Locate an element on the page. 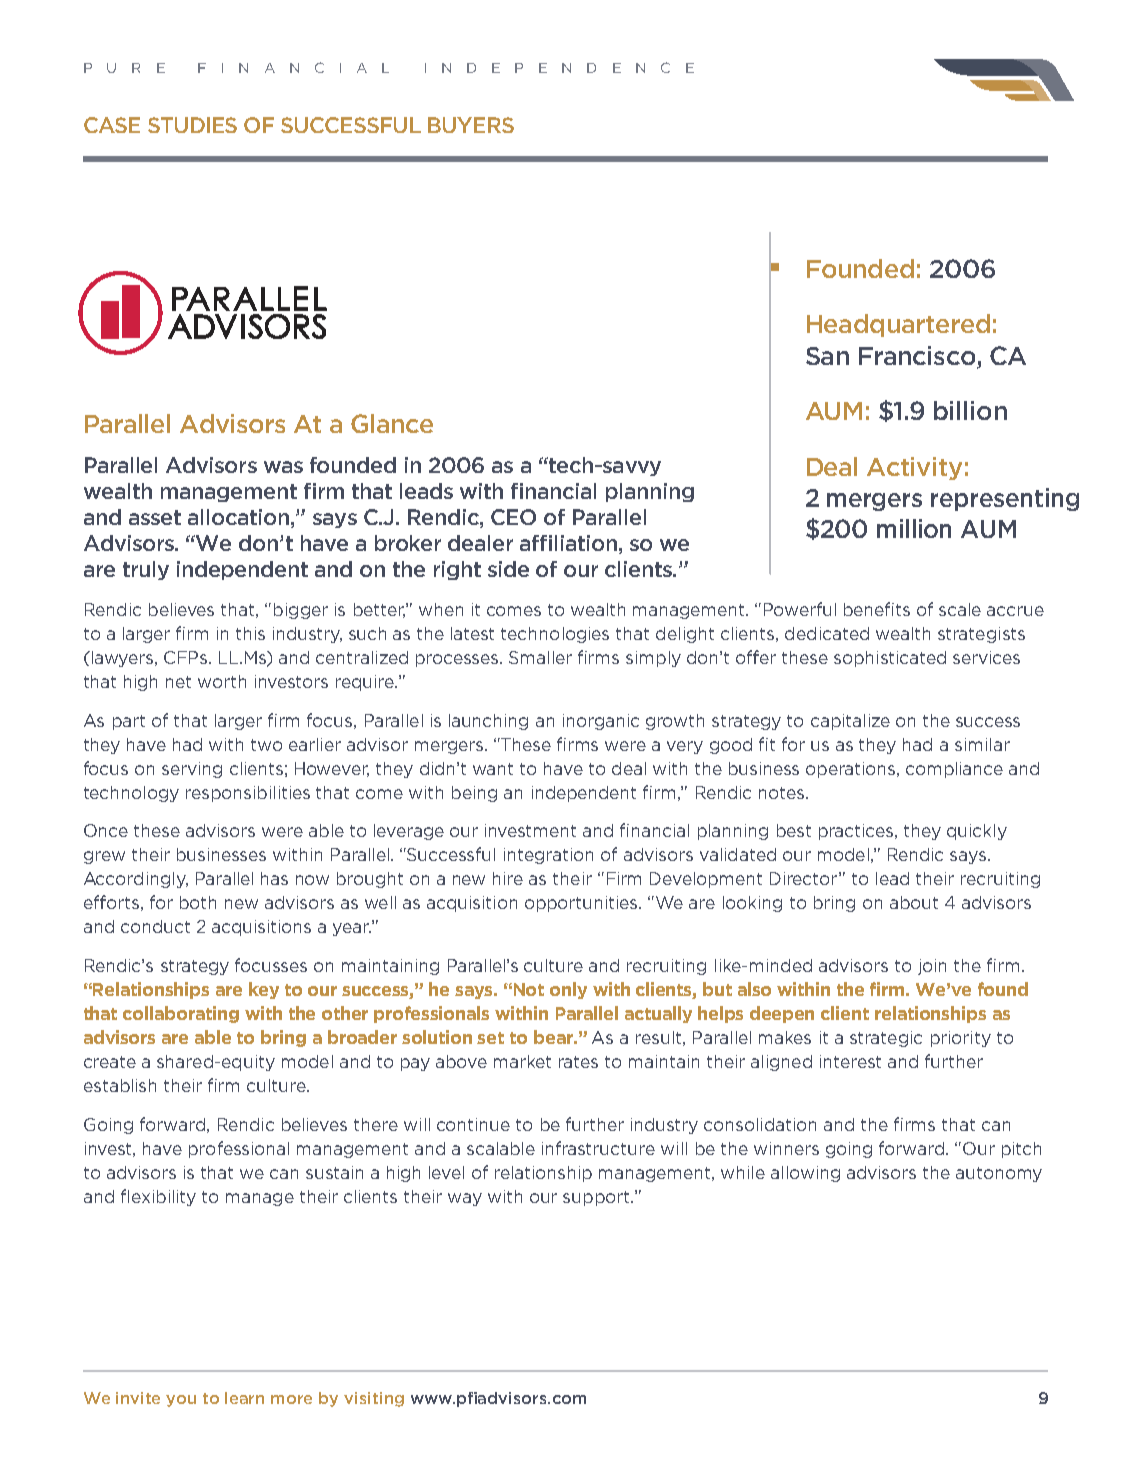  BUYERS is located at coordinates (471, 125).
